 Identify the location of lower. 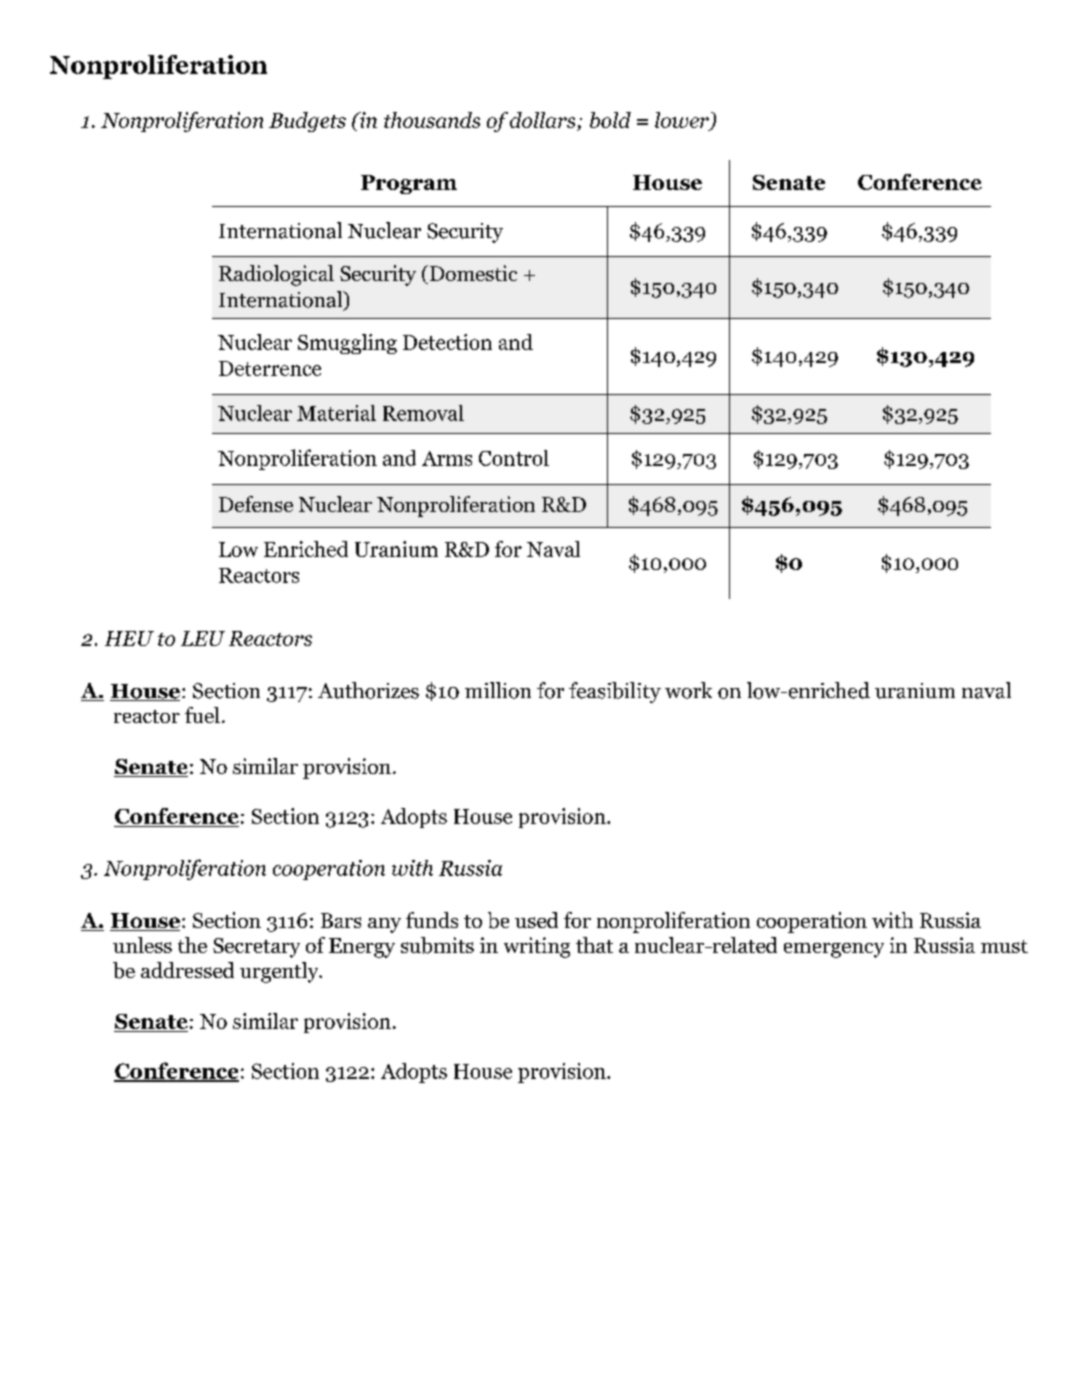
(683, 121).
